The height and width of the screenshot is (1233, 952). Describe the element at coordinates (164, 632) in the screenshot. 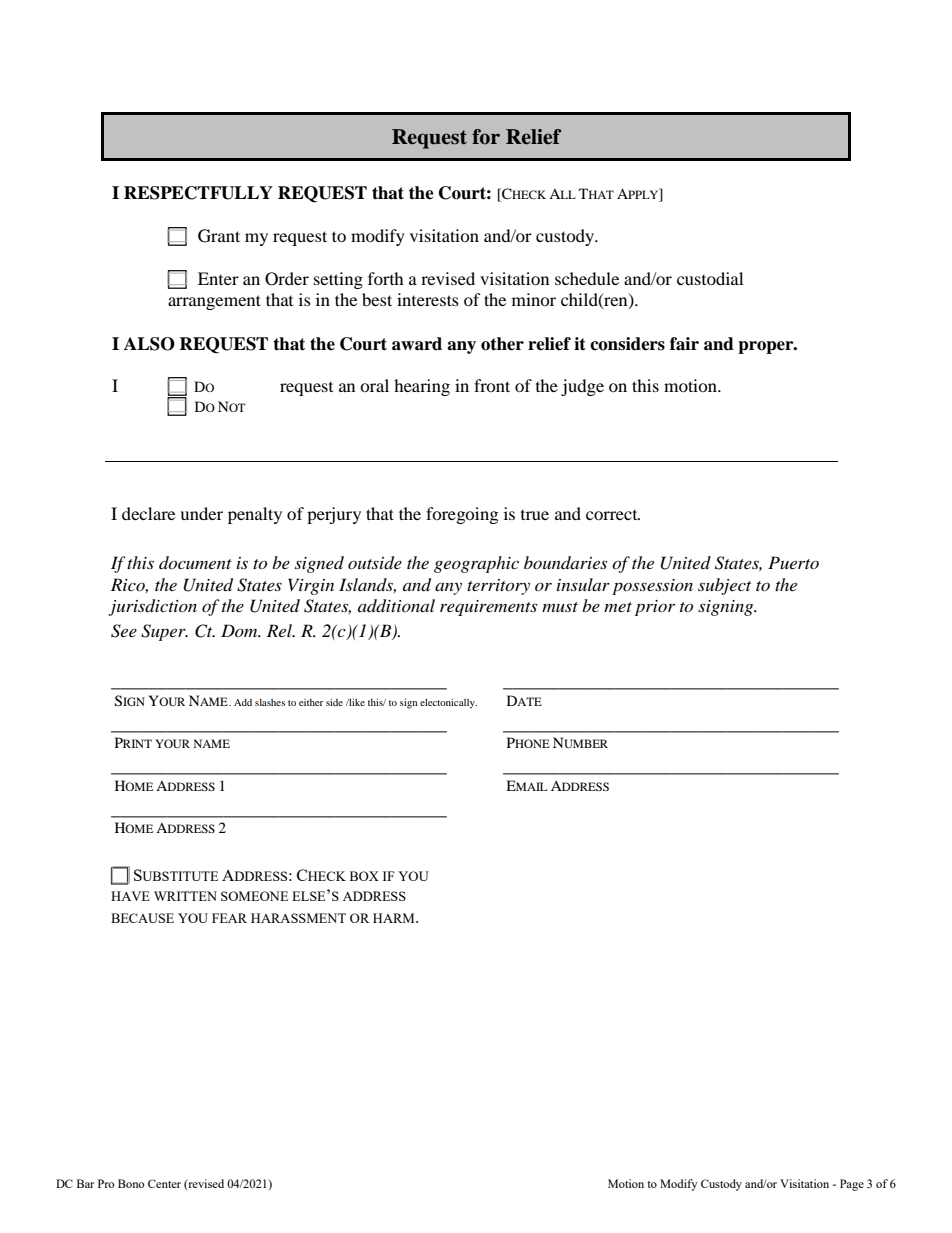

I see `Super` at that location.
